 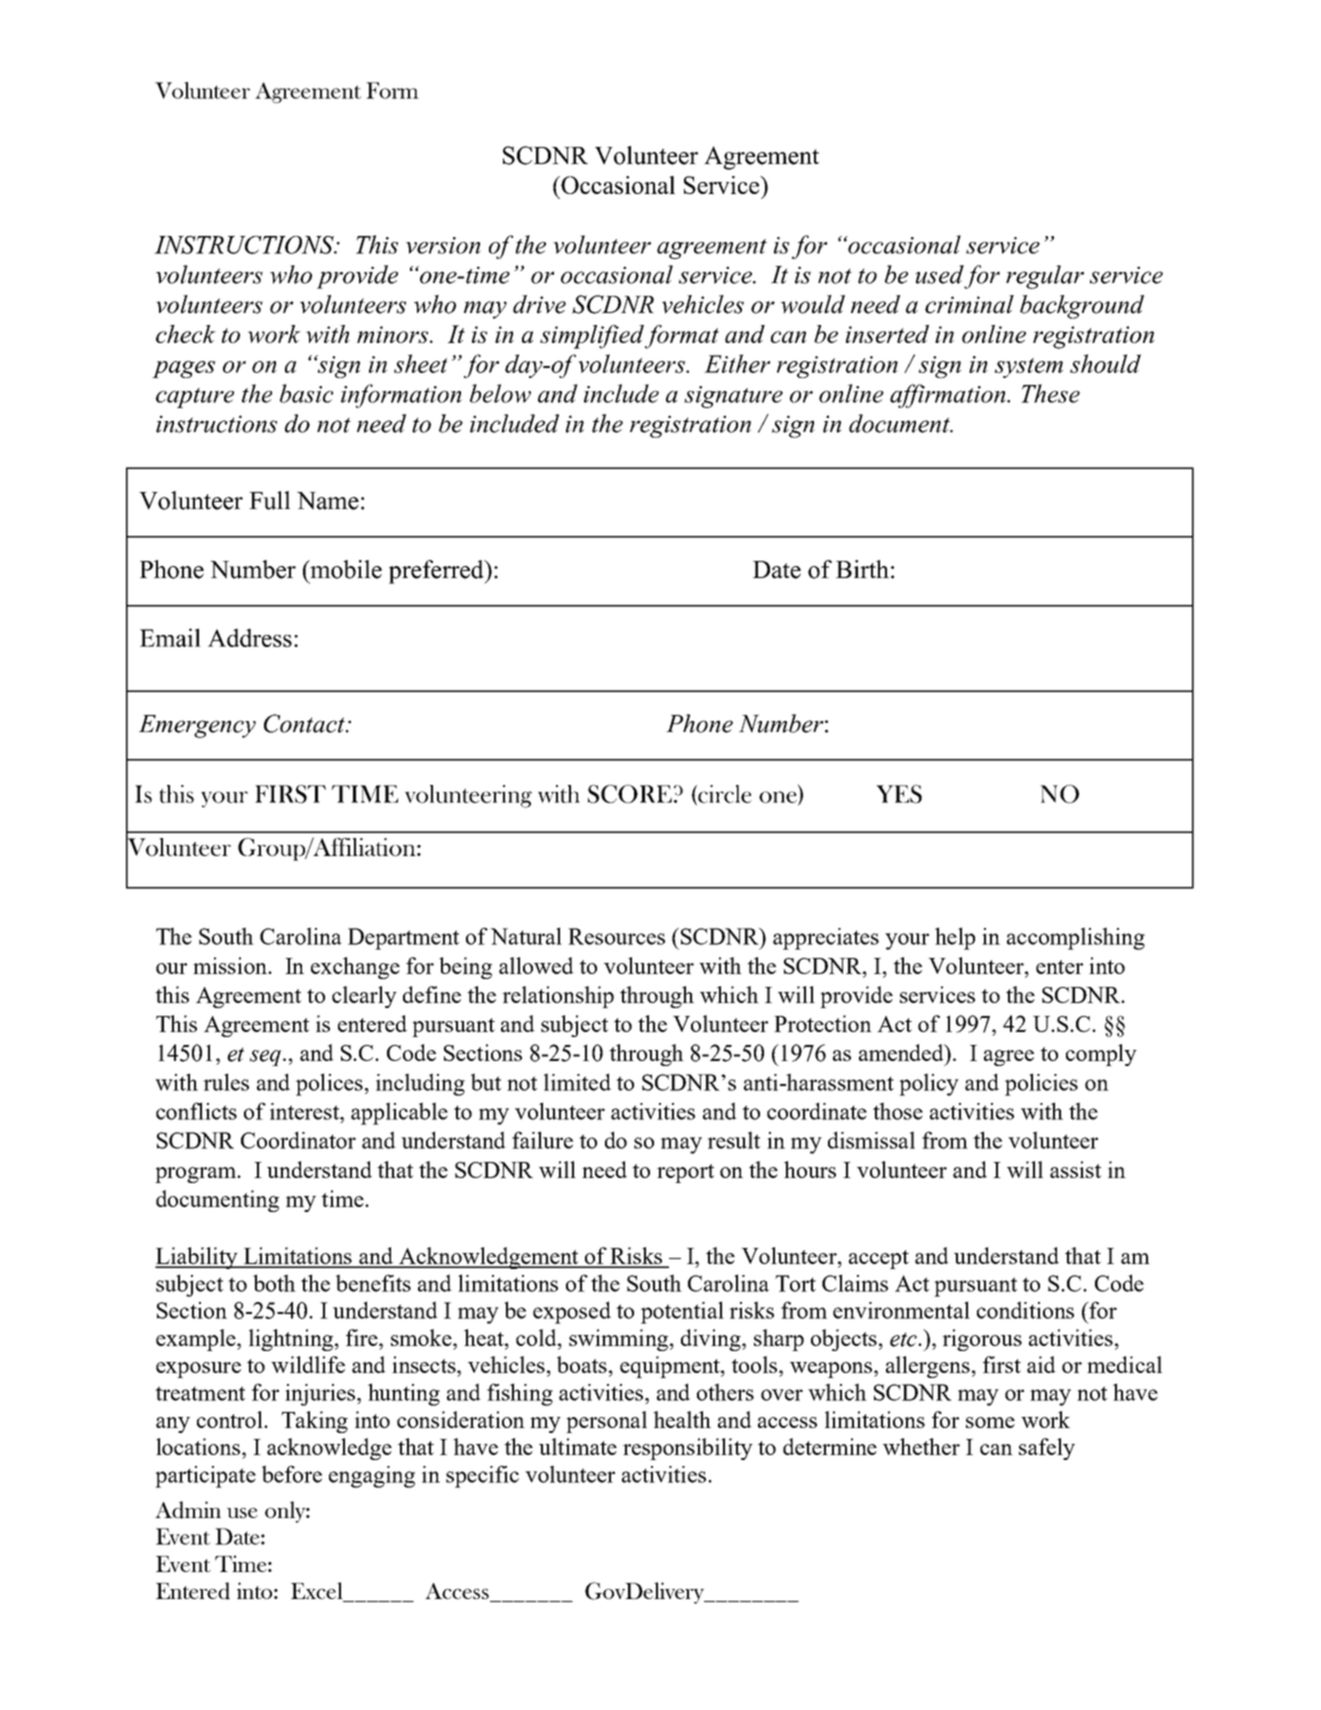 What do you see at coordinates (305, 723) in the page?
I see `Contact` at bounding box center [305, 723].
